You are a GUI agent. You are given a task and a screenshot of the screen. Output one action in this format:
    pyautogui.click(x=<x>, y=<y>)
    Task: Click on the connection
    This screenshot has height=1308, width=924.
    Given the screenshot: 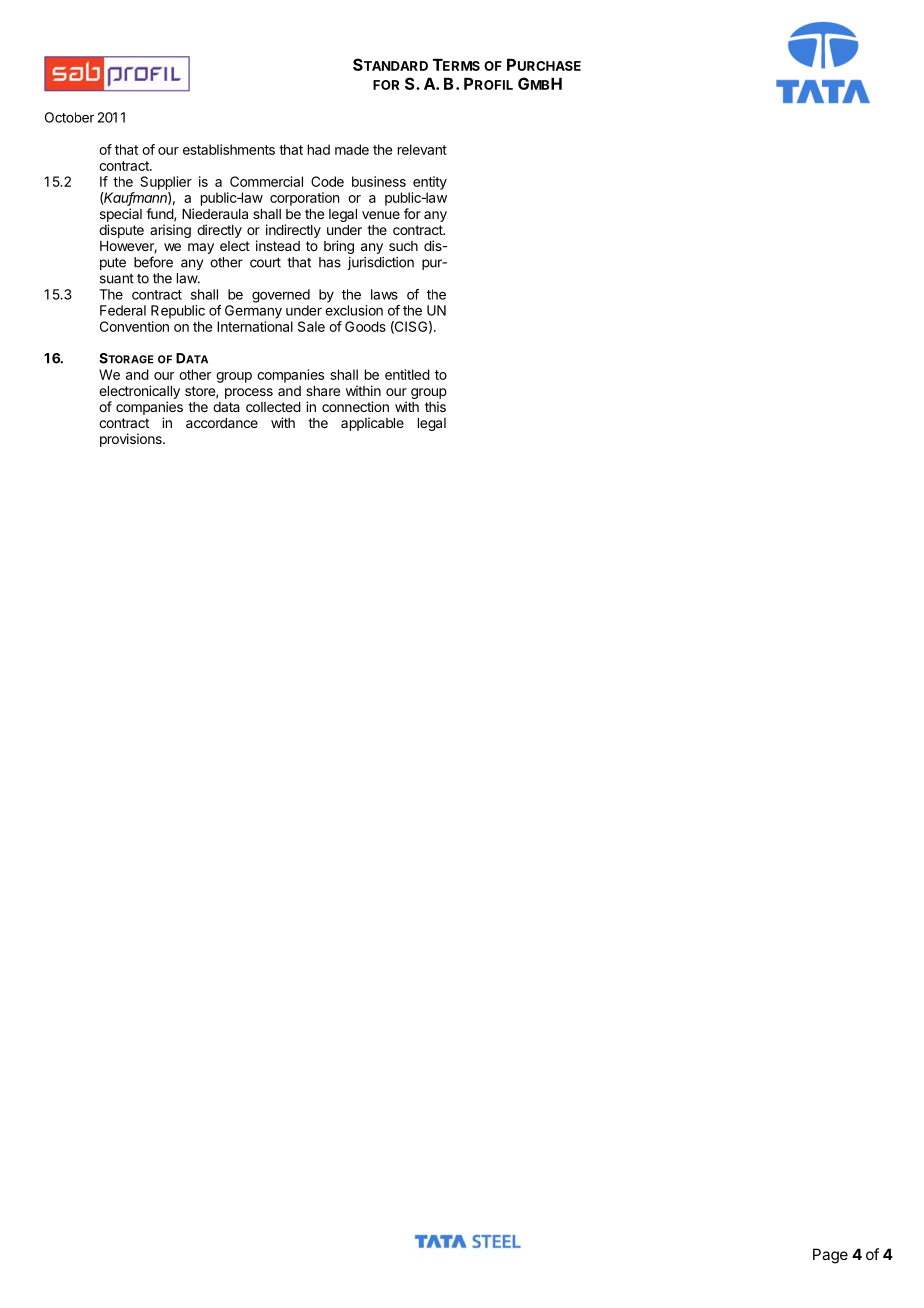 What is the action you would take?
    pyautogui.click(x=355, y=406)
